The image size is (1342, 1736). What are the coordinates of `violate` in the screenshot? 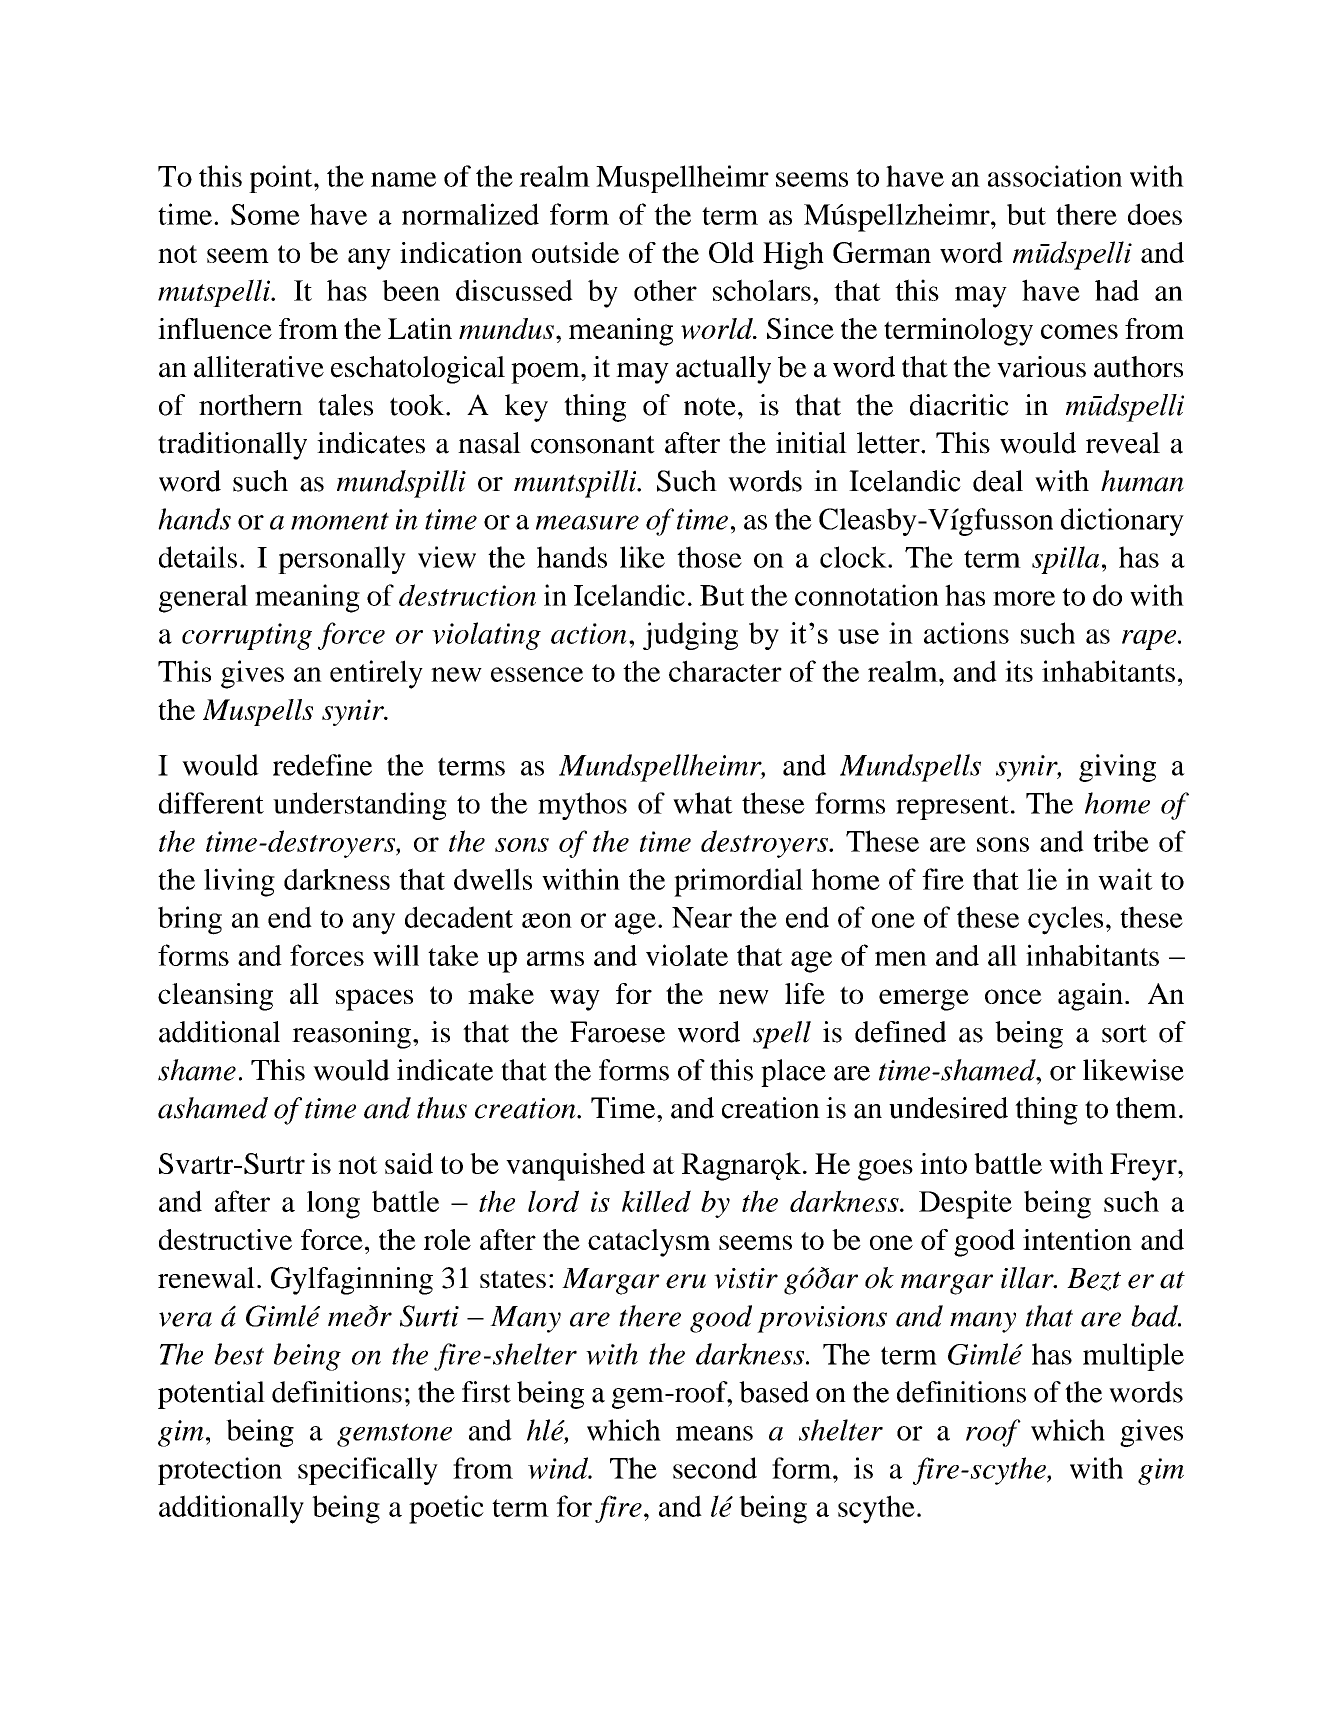 It's located at (687, 955).
